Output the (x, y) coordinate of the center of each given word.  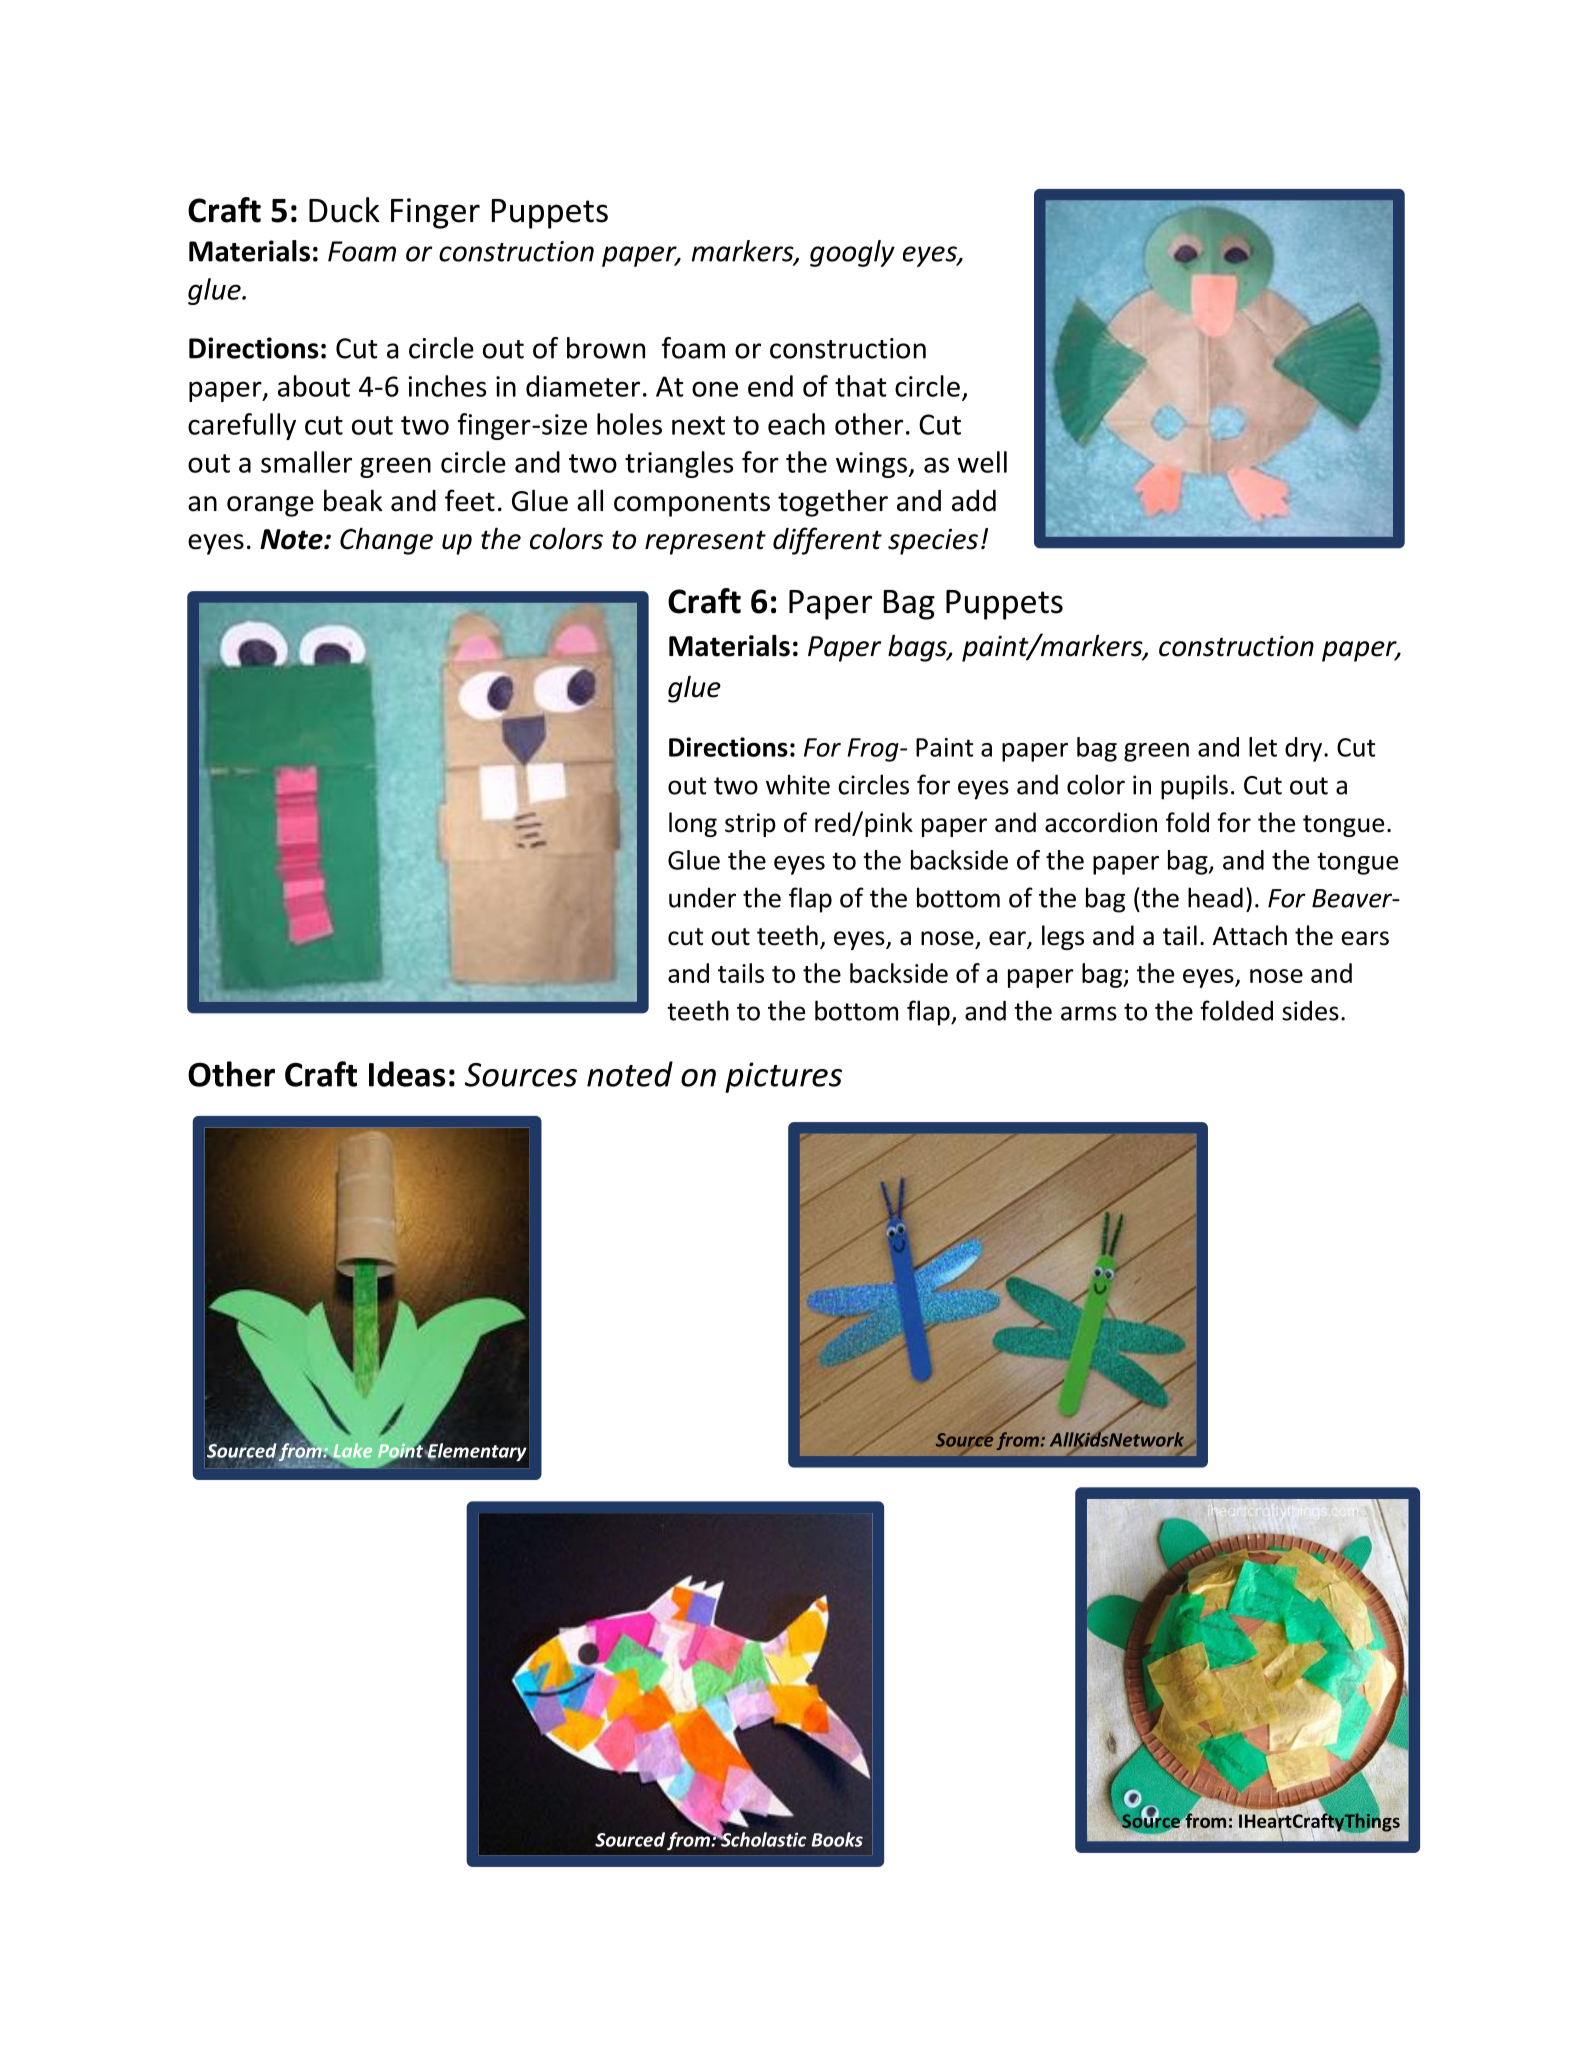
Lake (351, 1451)
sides (1310, 1010)
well (982, 462)
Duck (344, 210)
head (1215, 897)
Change (386, 541)
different (827, 541)
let (1263, 747)
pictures (783, 1077)
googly (852, 253)
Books (837, 1839)
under (702, 898)
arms (1089, 1013)
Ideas (407, 1074)
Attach (1250, 935)
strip (750, 825)
